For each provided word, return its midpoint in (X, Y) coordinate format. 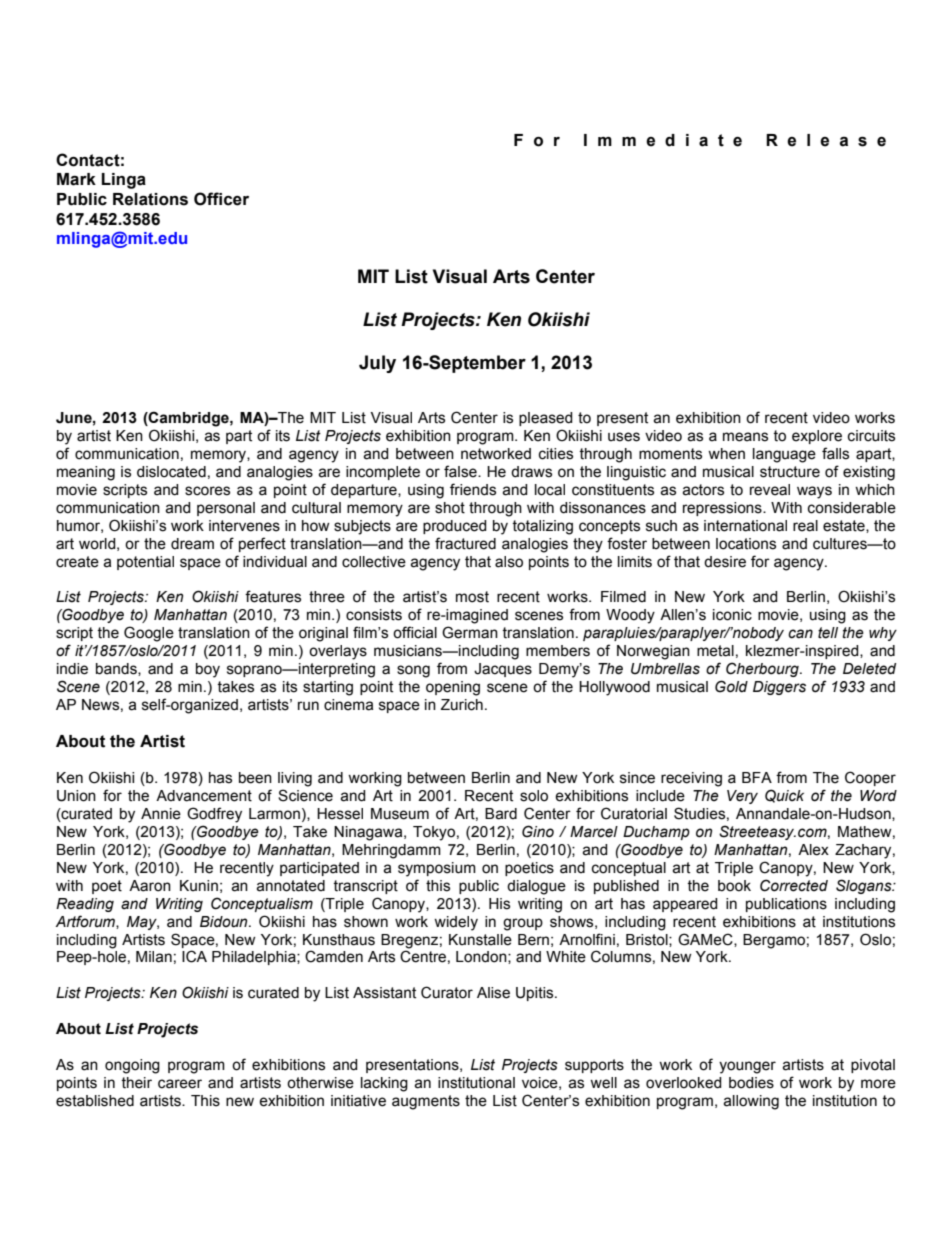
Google (149, 634)
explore (817, 437)
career (180, 1084)
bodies (751, 1083)
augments (426, 1102)
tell (828, 633)
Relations (150, 199)
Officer (221, 199)
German (470, 632)
